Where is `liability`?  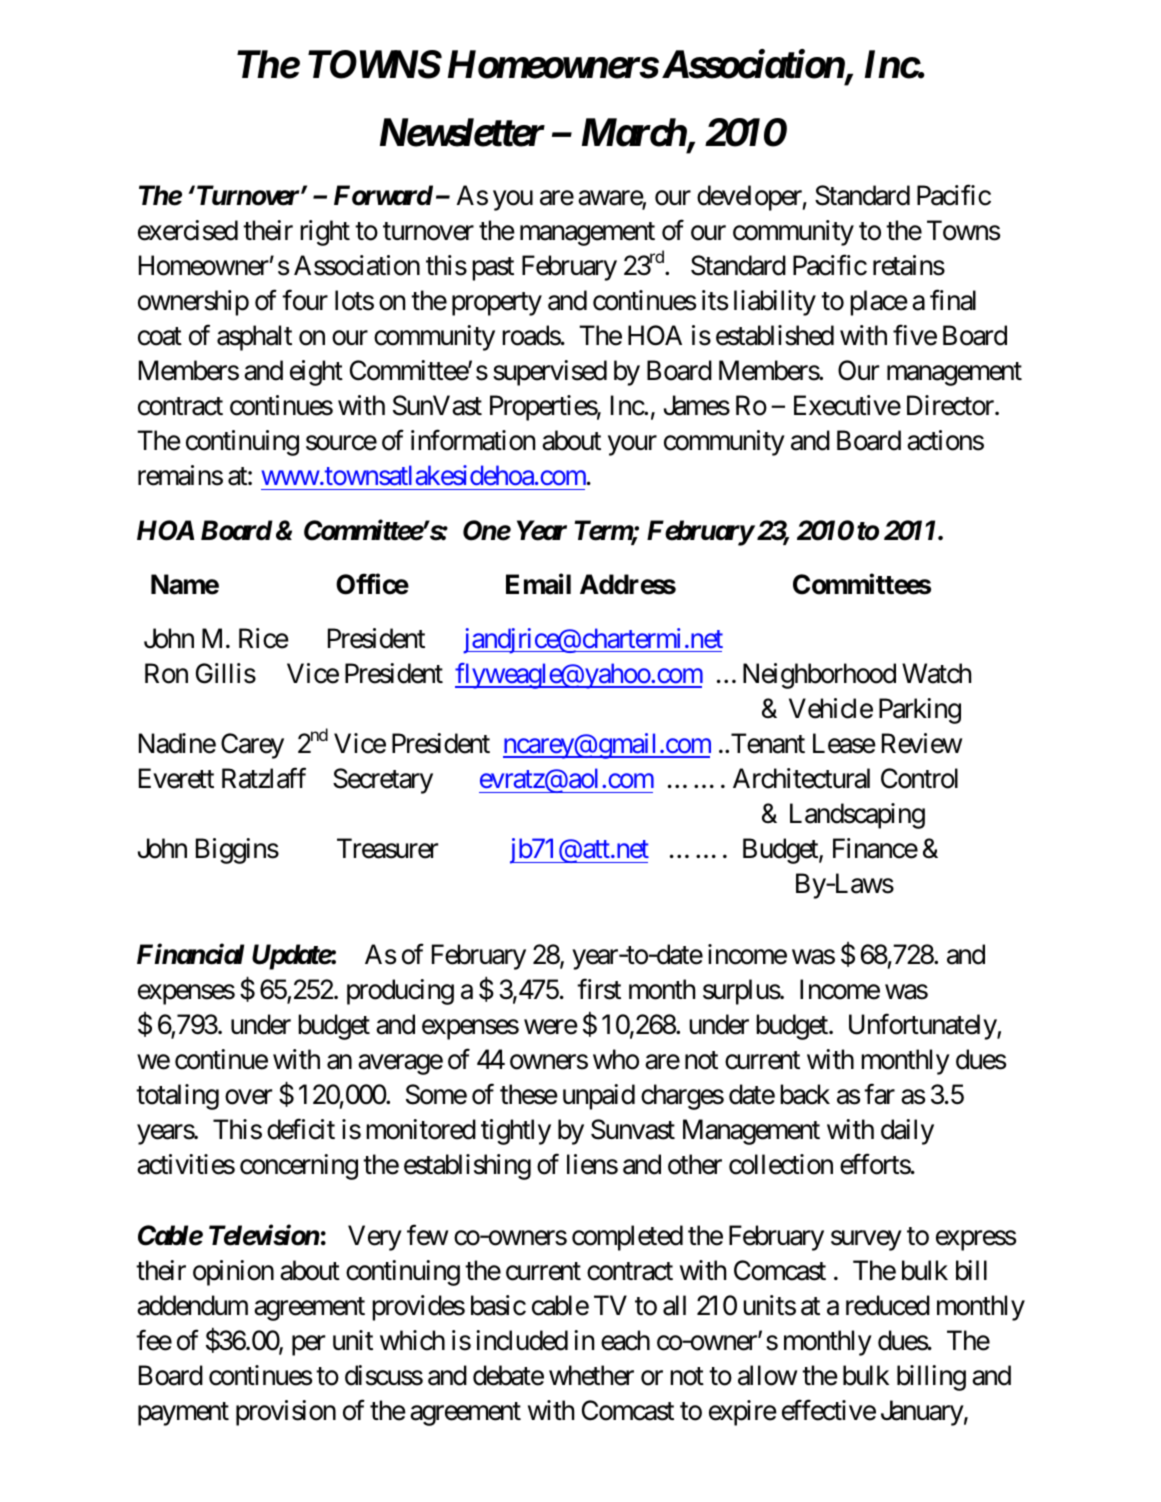
liability is located at coordinates (775, 303).
